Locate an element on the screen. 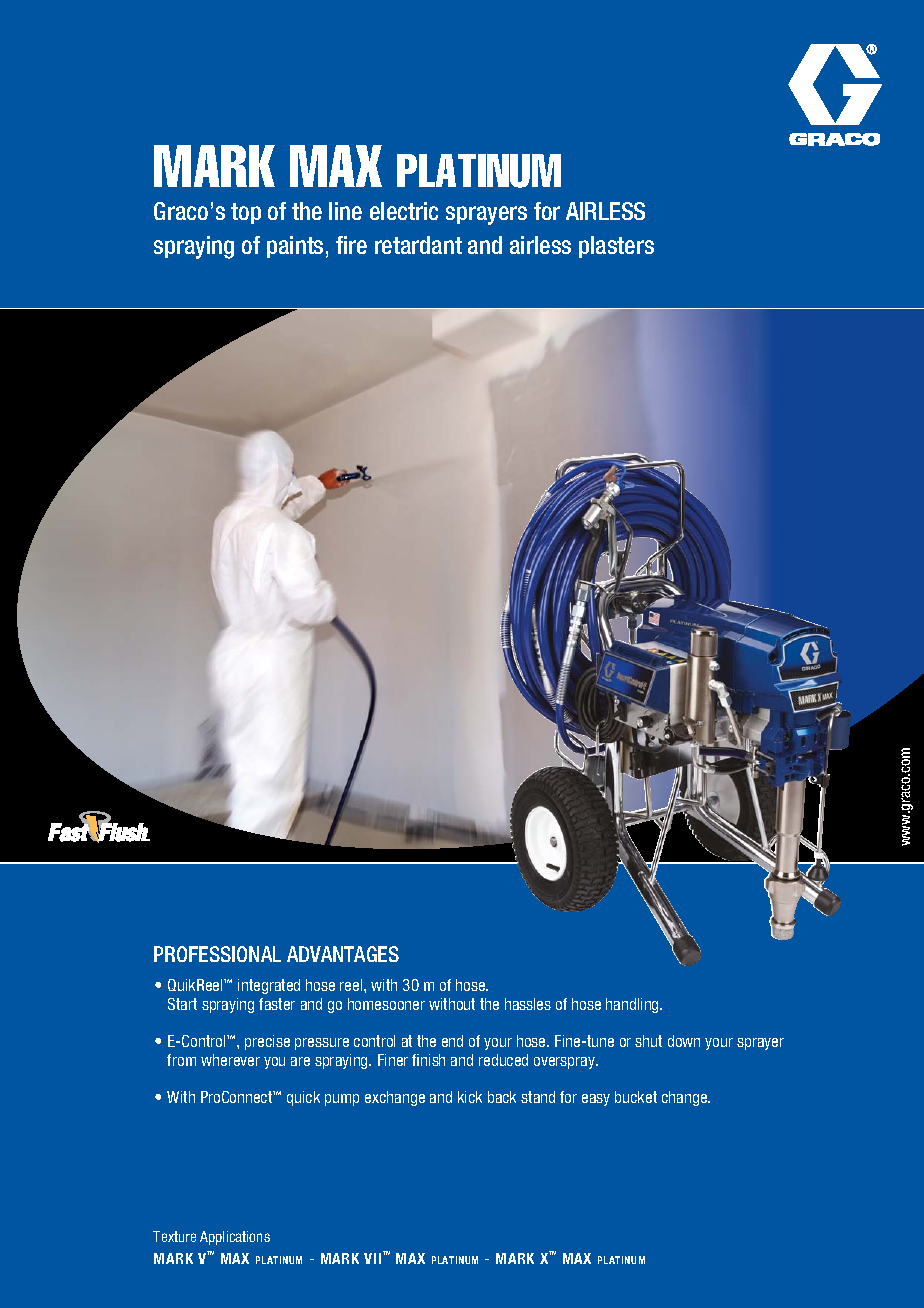  retardant is located at coordinates (418, 245).
